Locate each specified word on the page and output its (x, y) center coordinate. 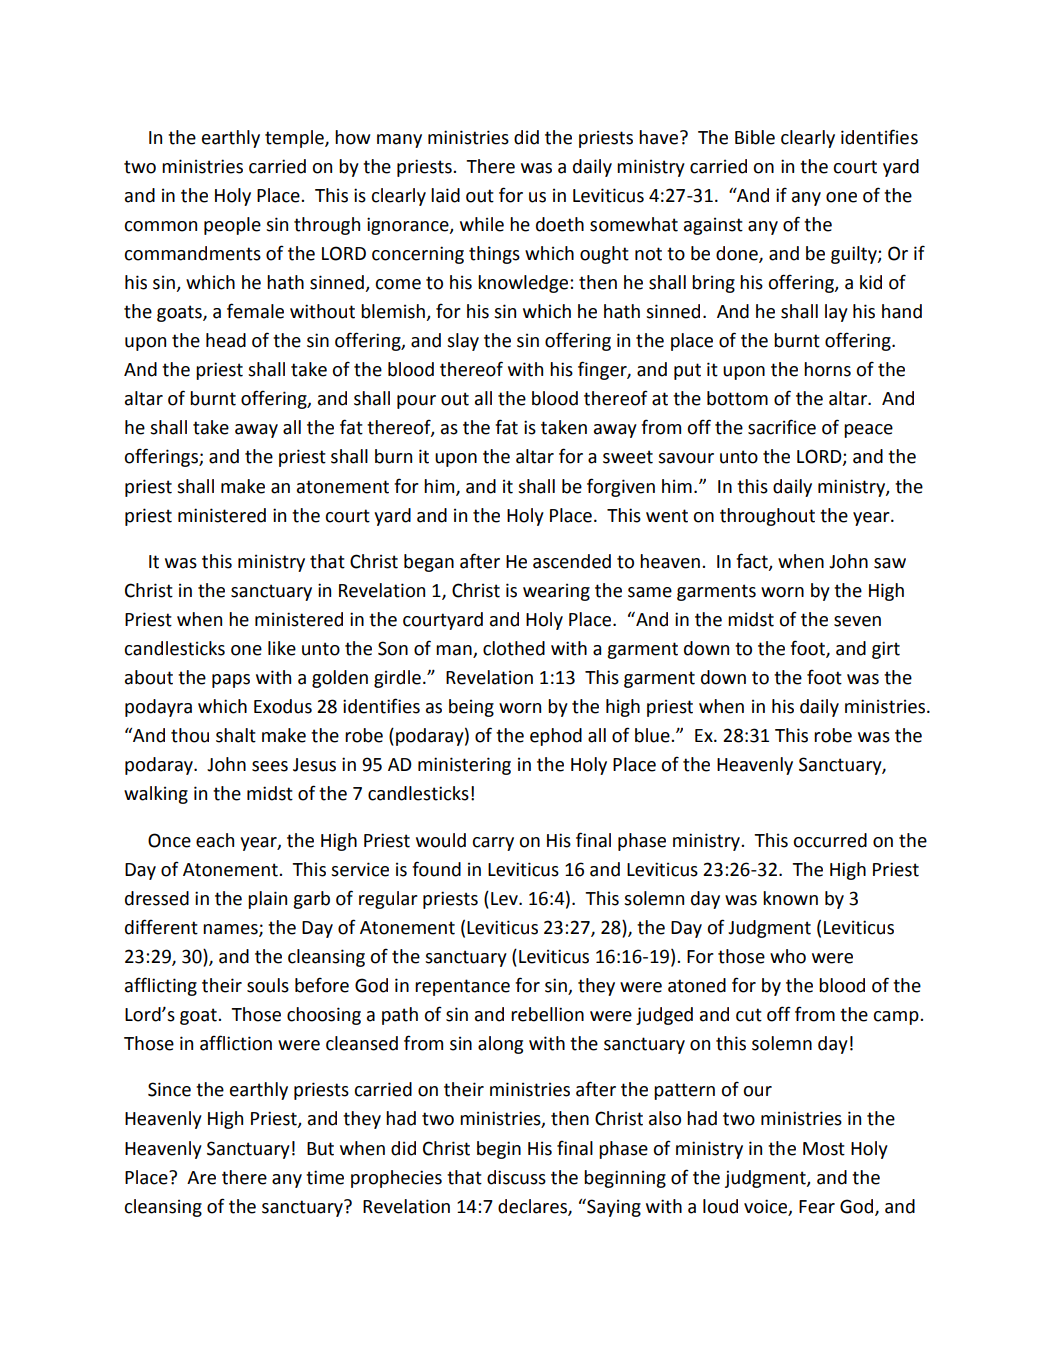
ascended (572, 561)
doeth (560, 224)
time (325, 1177)
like (282, 648)
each (215, 840)
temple (295, 139)
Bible (755, 137)
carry (493, 844)
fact (753, 562)
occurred (830, 840)
